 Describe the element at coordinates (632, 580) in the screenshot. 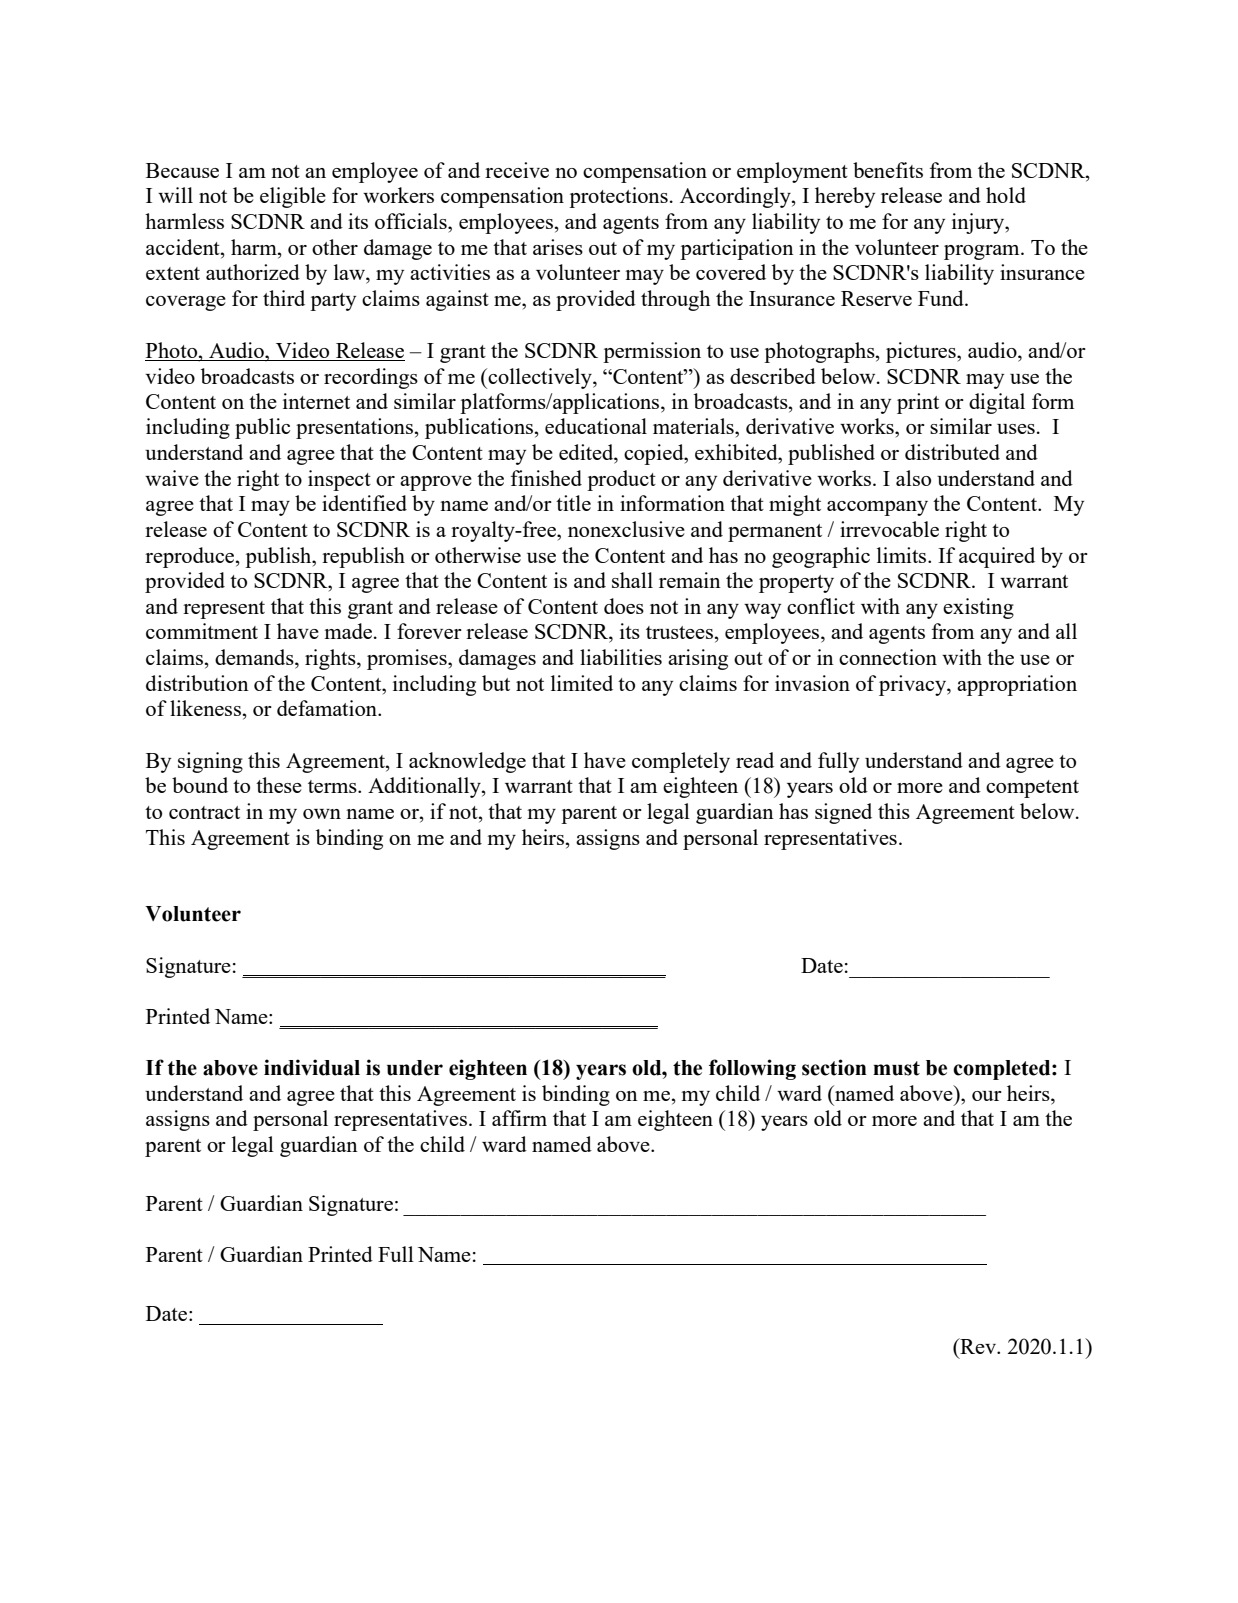

I see `shall` at that location.
